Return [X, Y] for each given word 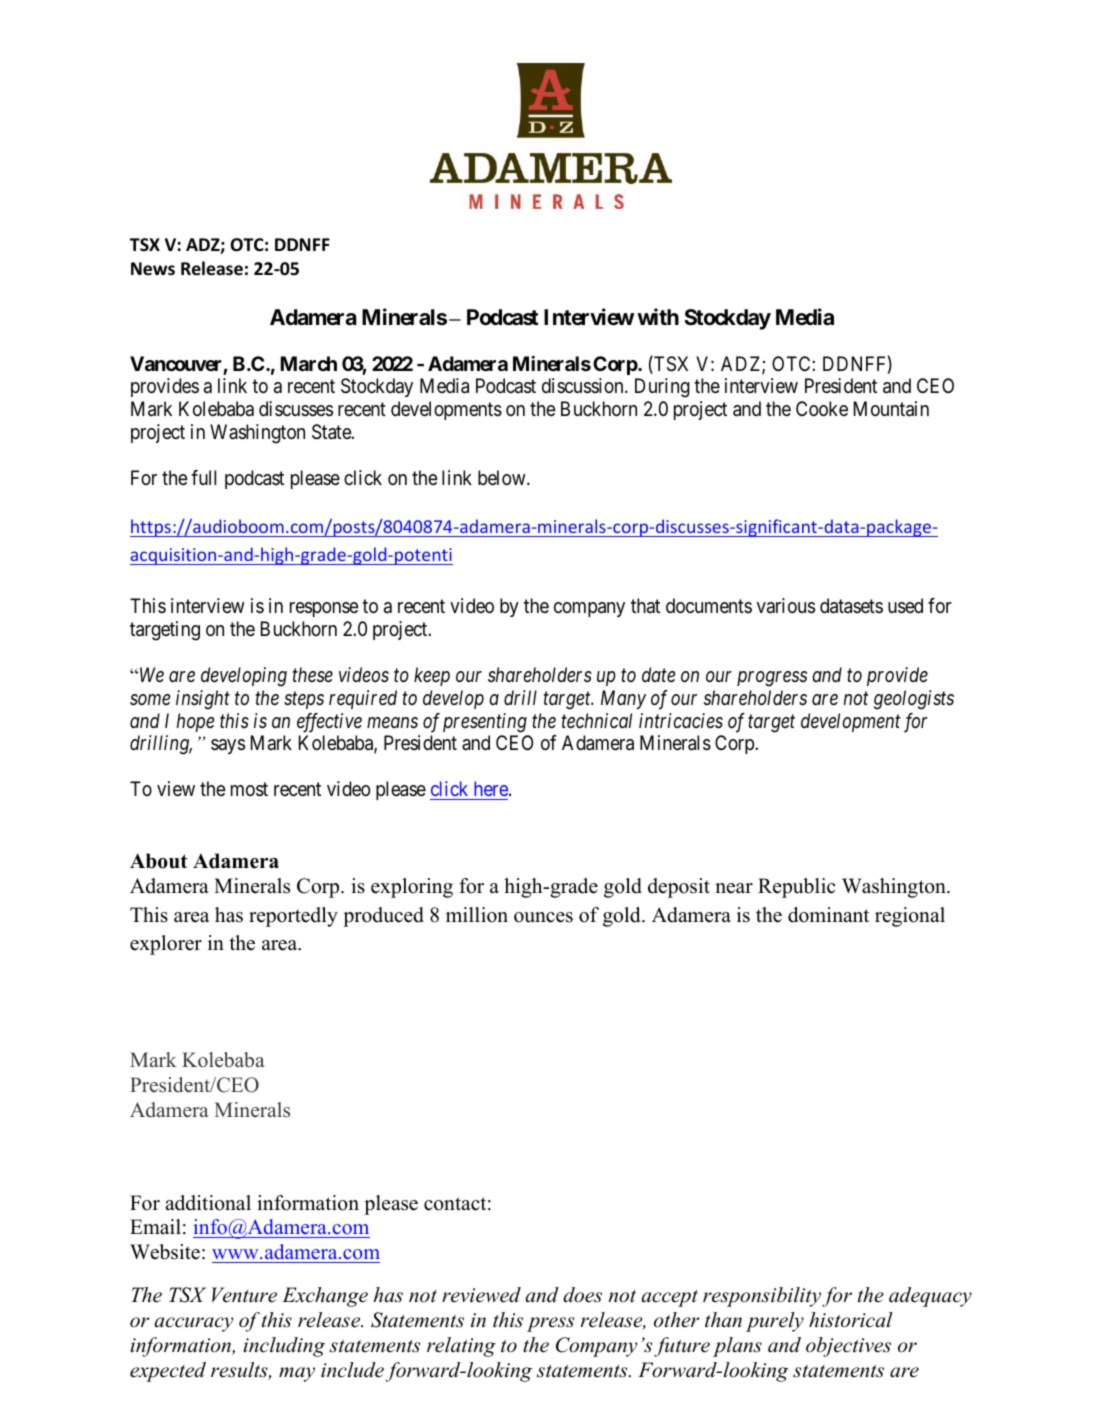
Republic [797, 888]
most [249, 789]
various [786, 606]
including [284, 1347]
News [153, 269]
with [658, 316]
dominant [828, 915]
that [645, 605]
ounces [543, 917]
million [477, 915]
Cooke [822, 408]
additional [208, 1203]
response [324, 609]
